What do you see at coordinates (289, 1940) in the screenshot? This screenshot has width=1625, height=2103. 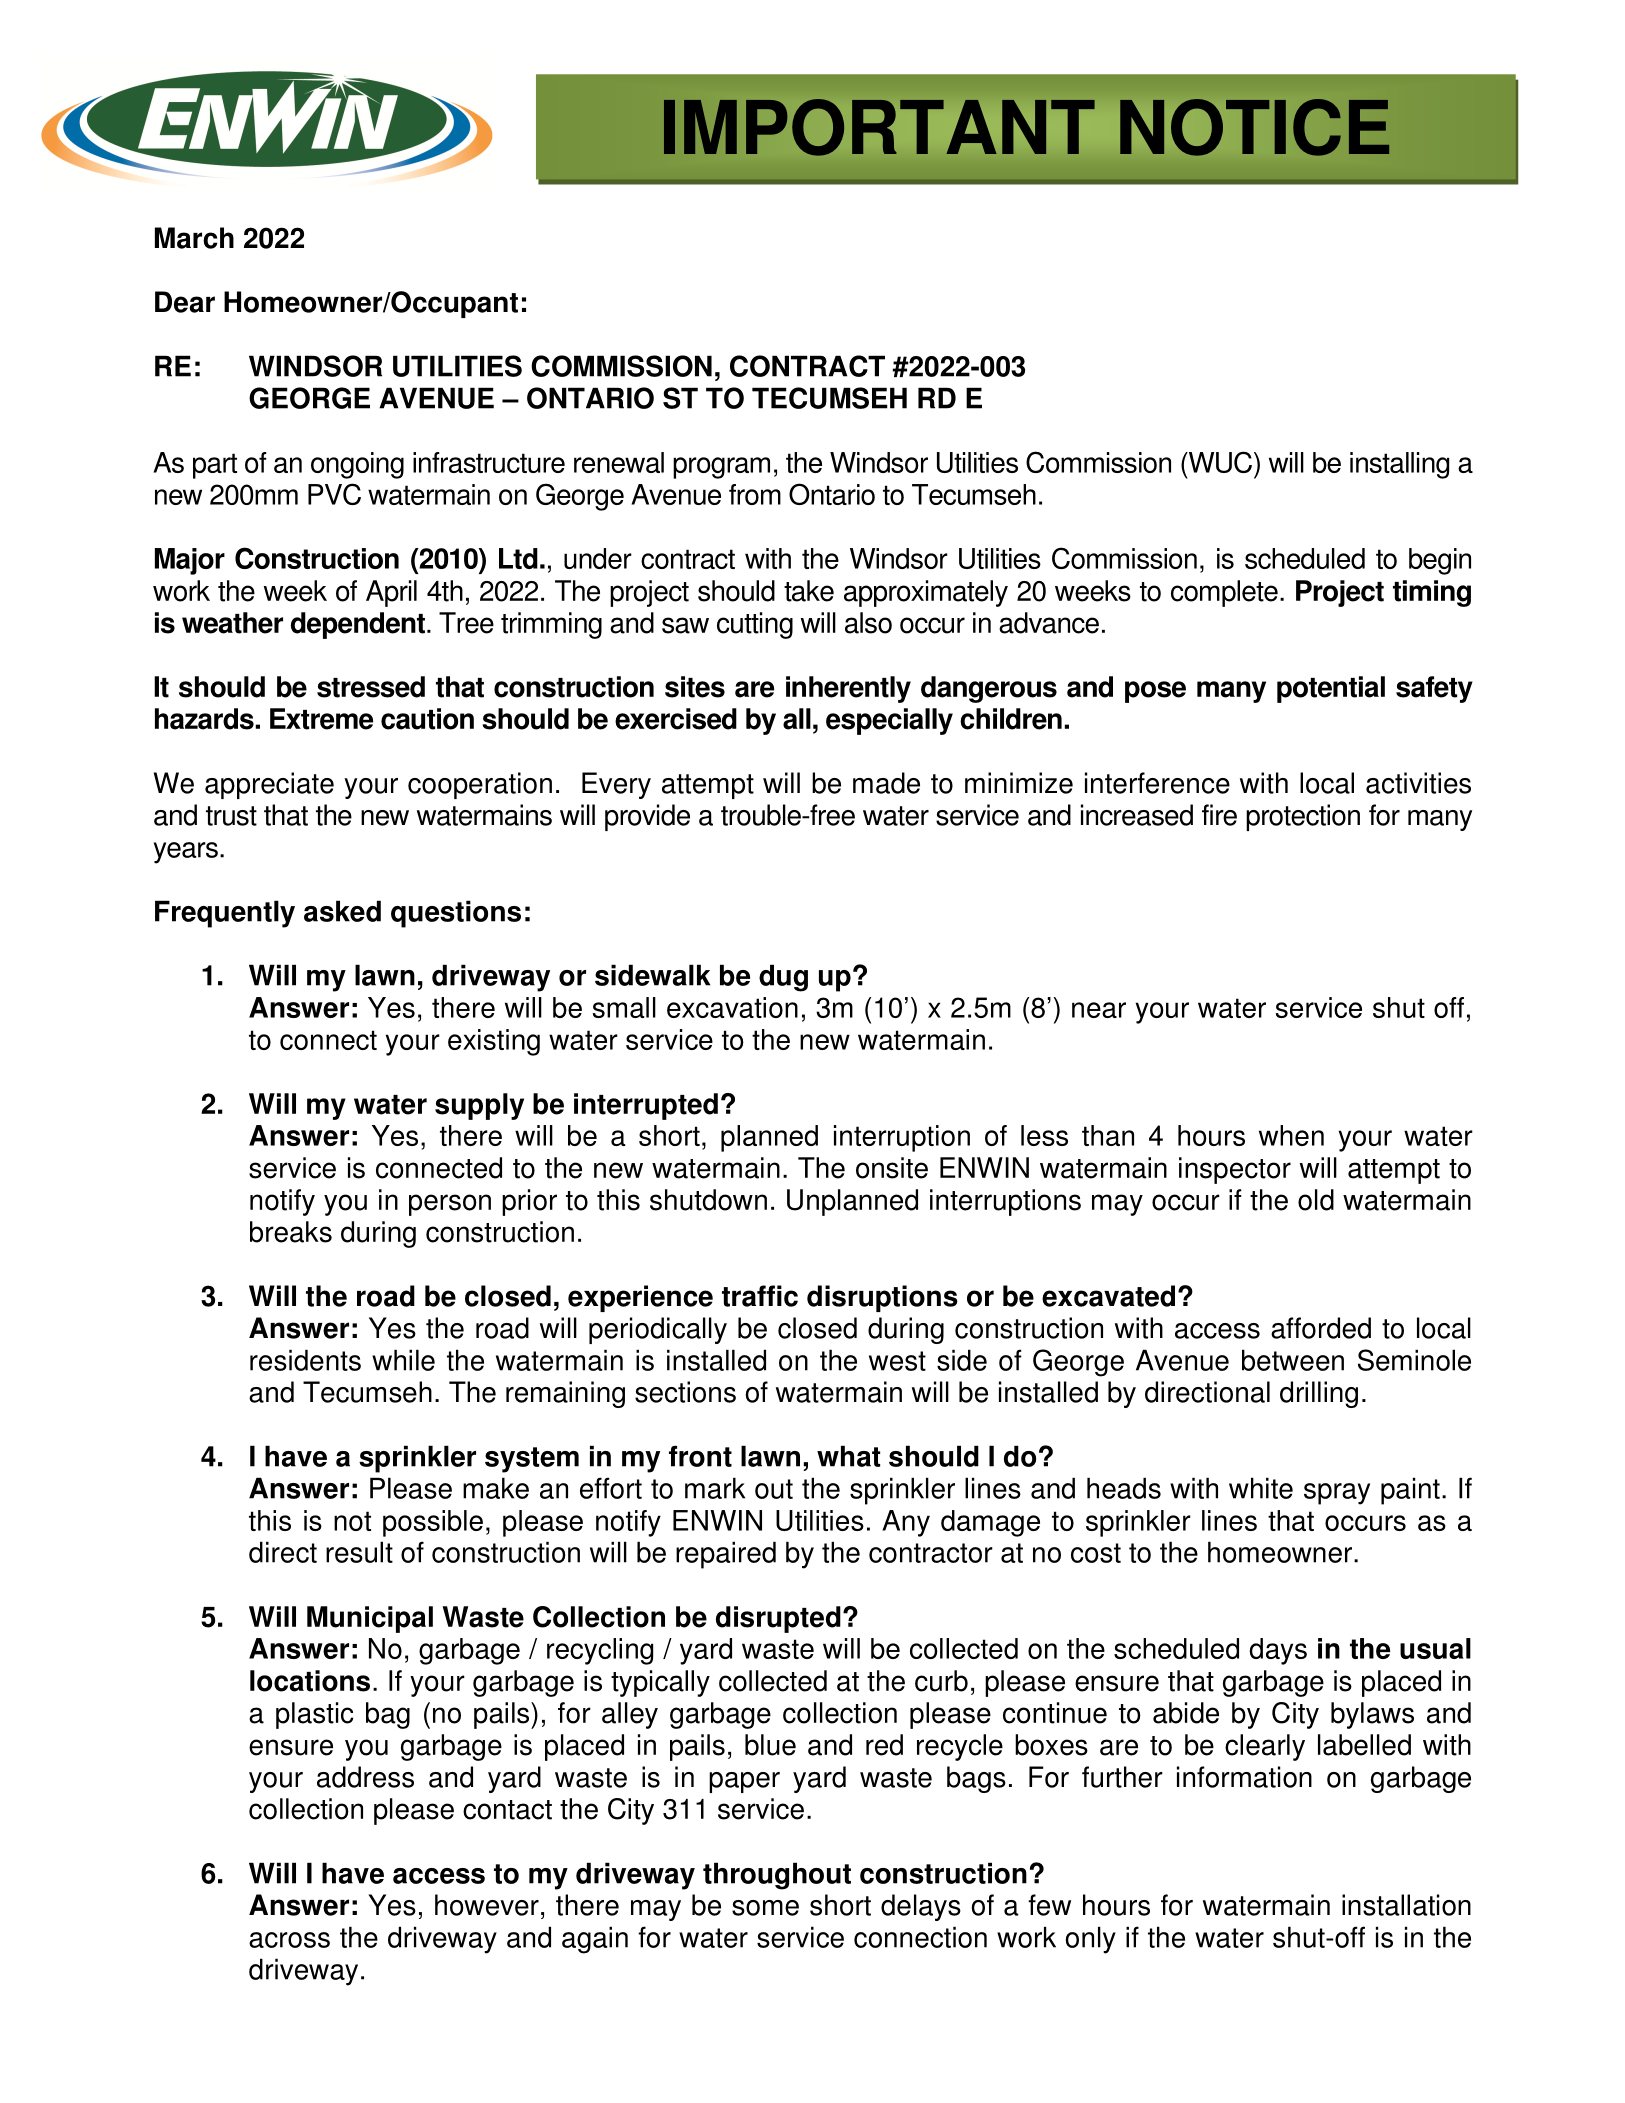 I see `across` at bounding box center [289, 1940].
